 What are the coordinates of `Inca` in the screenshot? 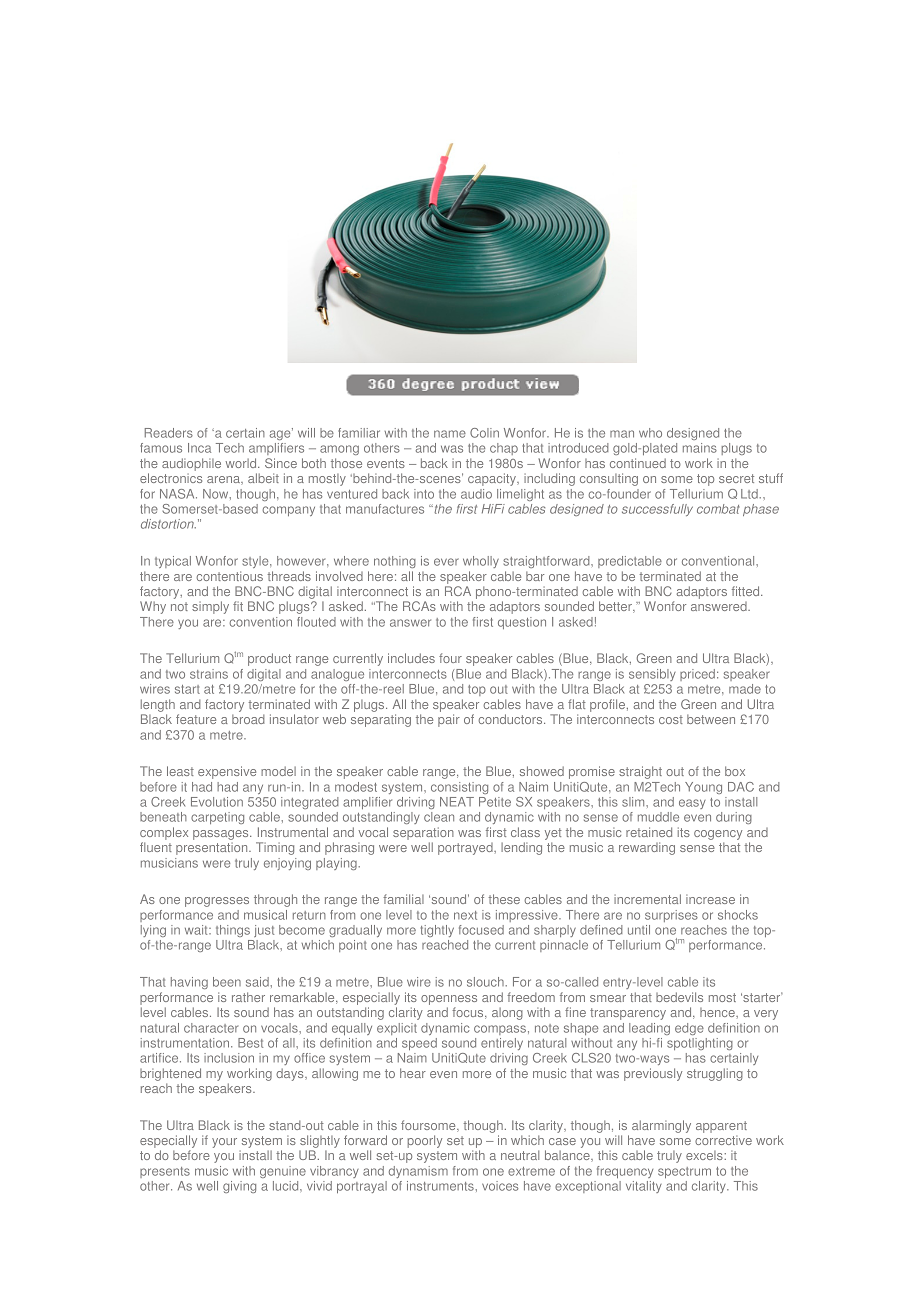 It's located at (199, 448).
